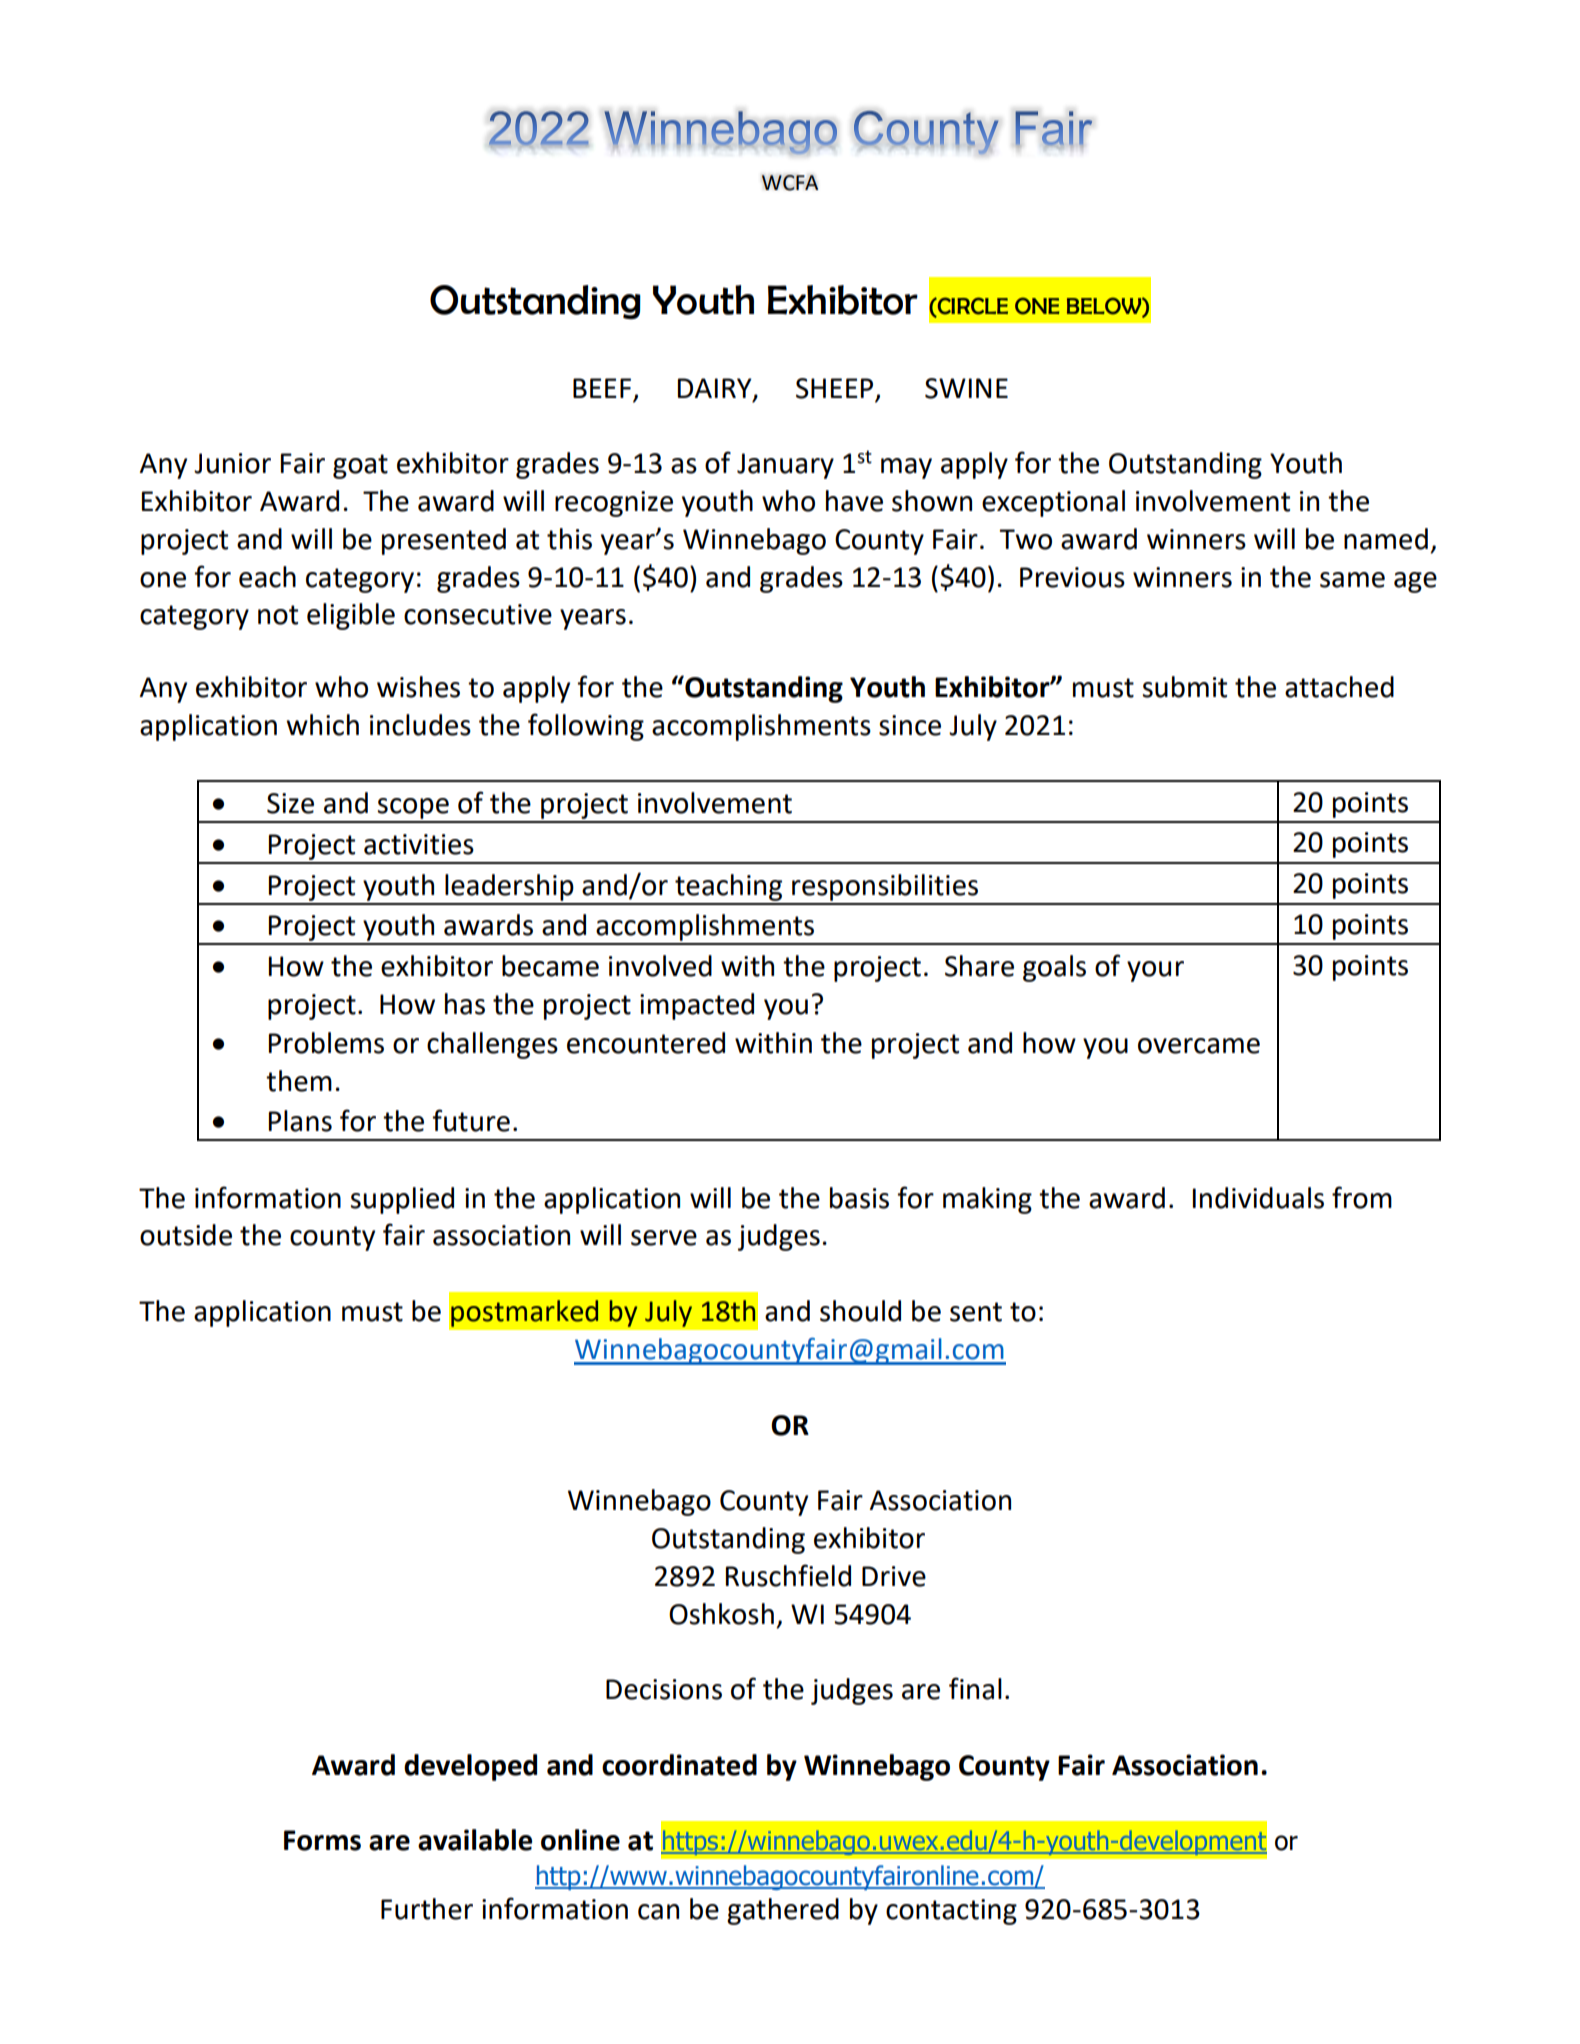  What do you see at coordinates (860, 1311) in the screenshot?
I see `should` at bounding box center [860, 1311].
